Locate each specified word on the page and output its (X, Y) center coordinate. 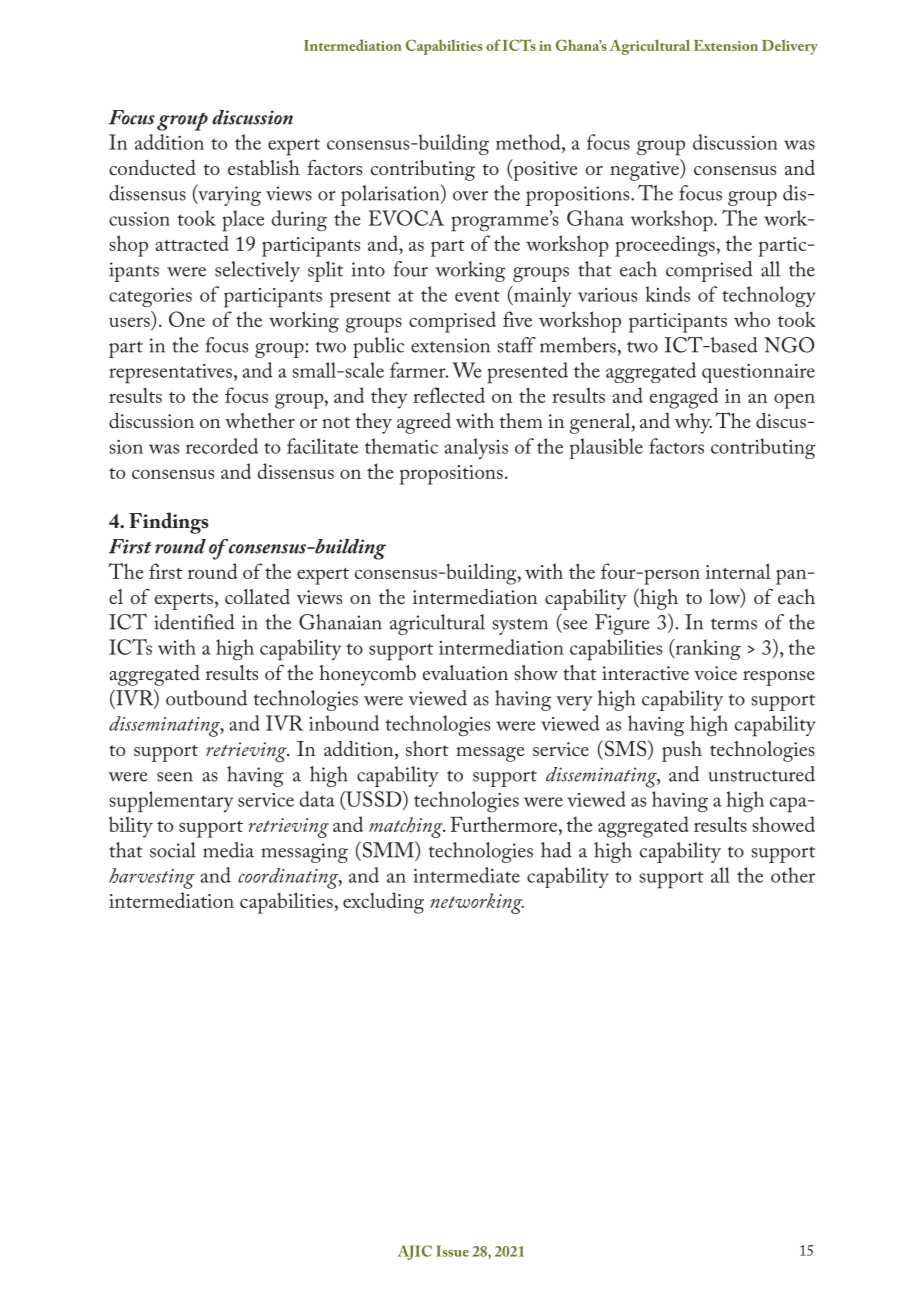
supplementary (171, 802)
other (793, 875)
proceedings (665, 246)
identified (194, 622)
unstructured (761, 774)
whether (260, 420)
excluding (383, 903)
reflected (449, 395)
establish (264, 167)
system (520, 626)
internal (738, 571)
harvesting (152, 878)
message (490, 754)
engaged (684, 398)
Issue (452, 1251)
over (470, 196)
